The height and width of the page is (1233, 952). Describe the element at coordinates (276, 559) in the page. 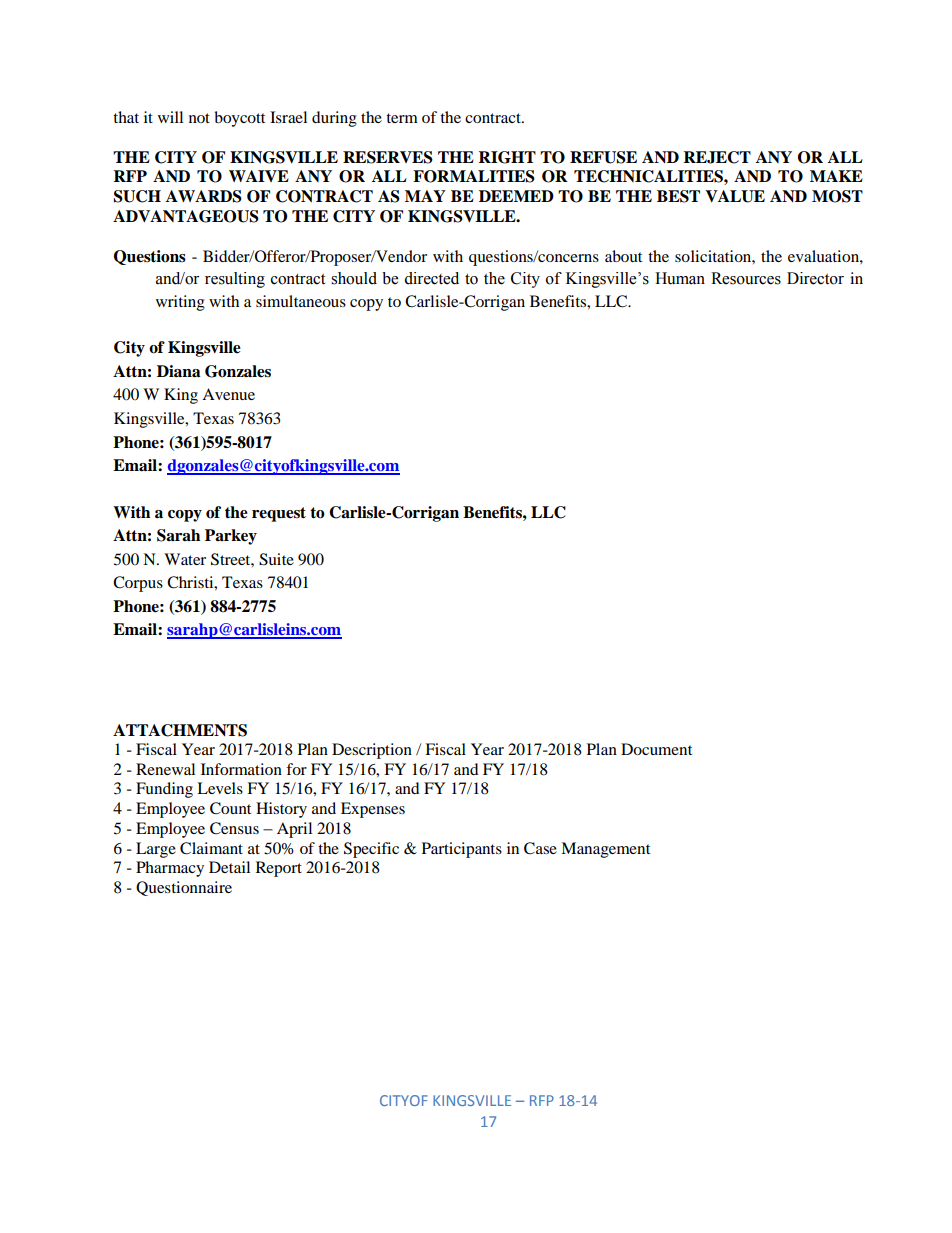

I see `Suite` at that location.
